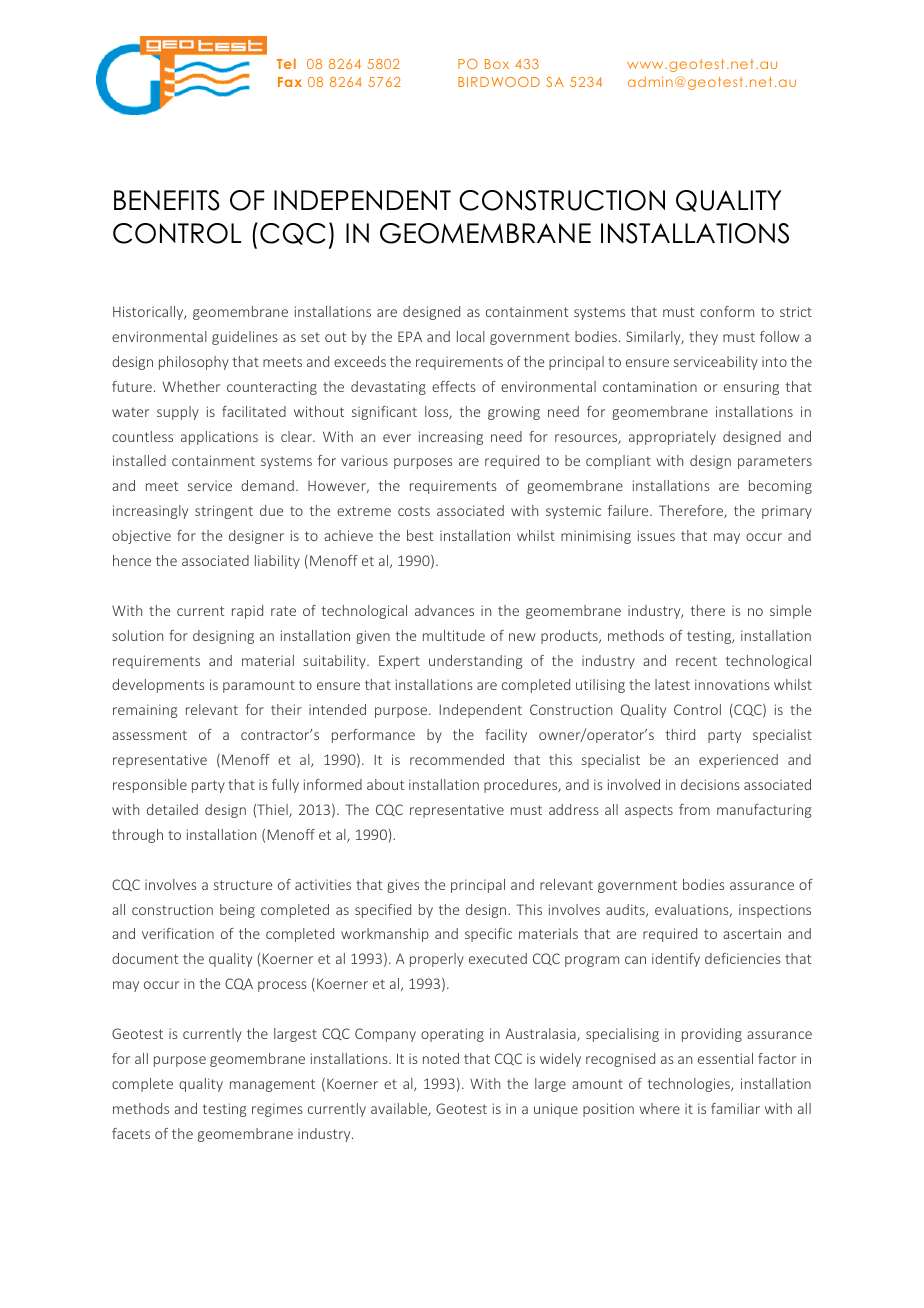 The width and height of the image is (924, 1308). Describe the element at coordinates (272, 1085) in the image. I see `management` at that location.
